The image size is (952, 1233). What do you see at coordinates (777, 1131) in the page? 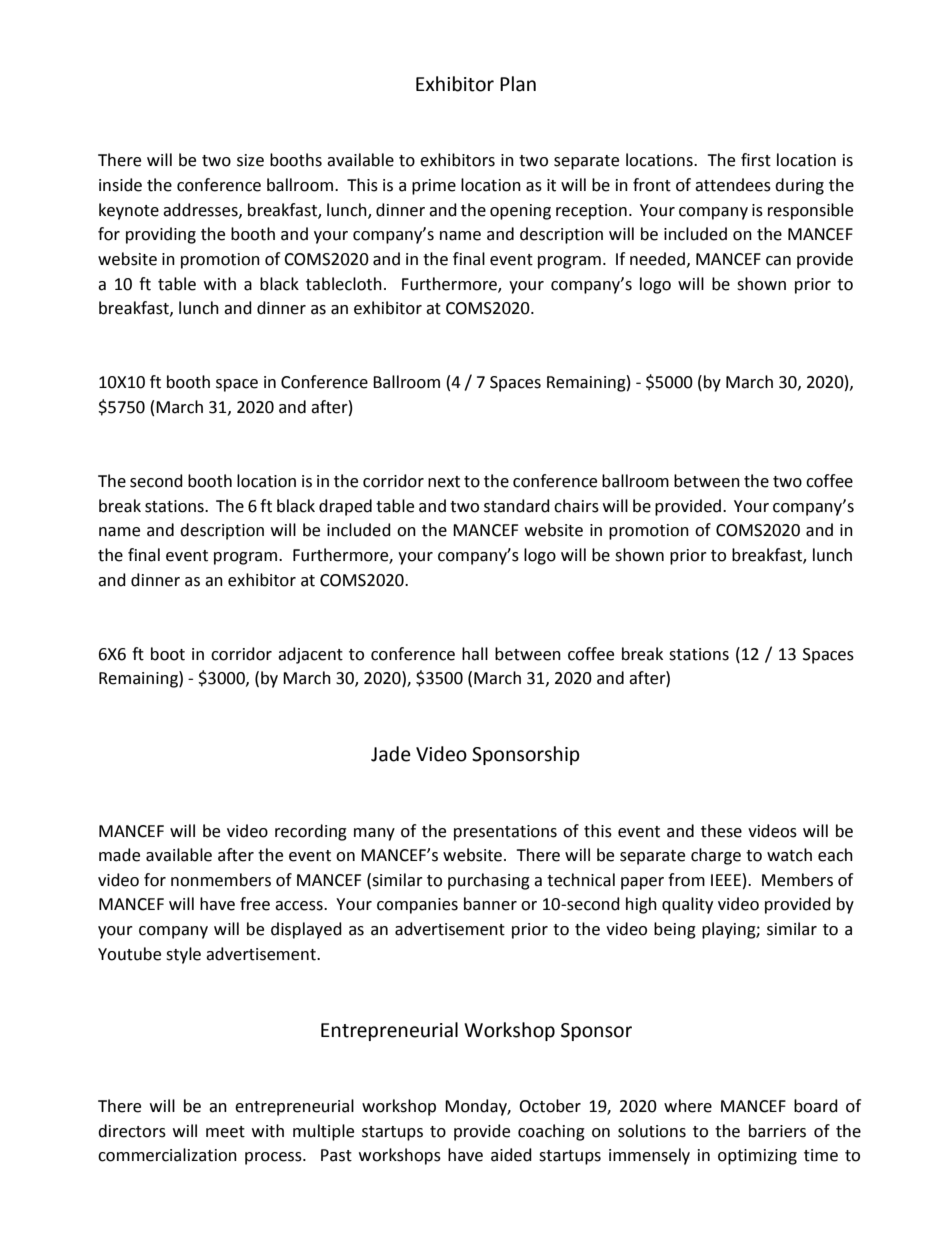
I see `barriers` at bounding box center [777, 1131].
